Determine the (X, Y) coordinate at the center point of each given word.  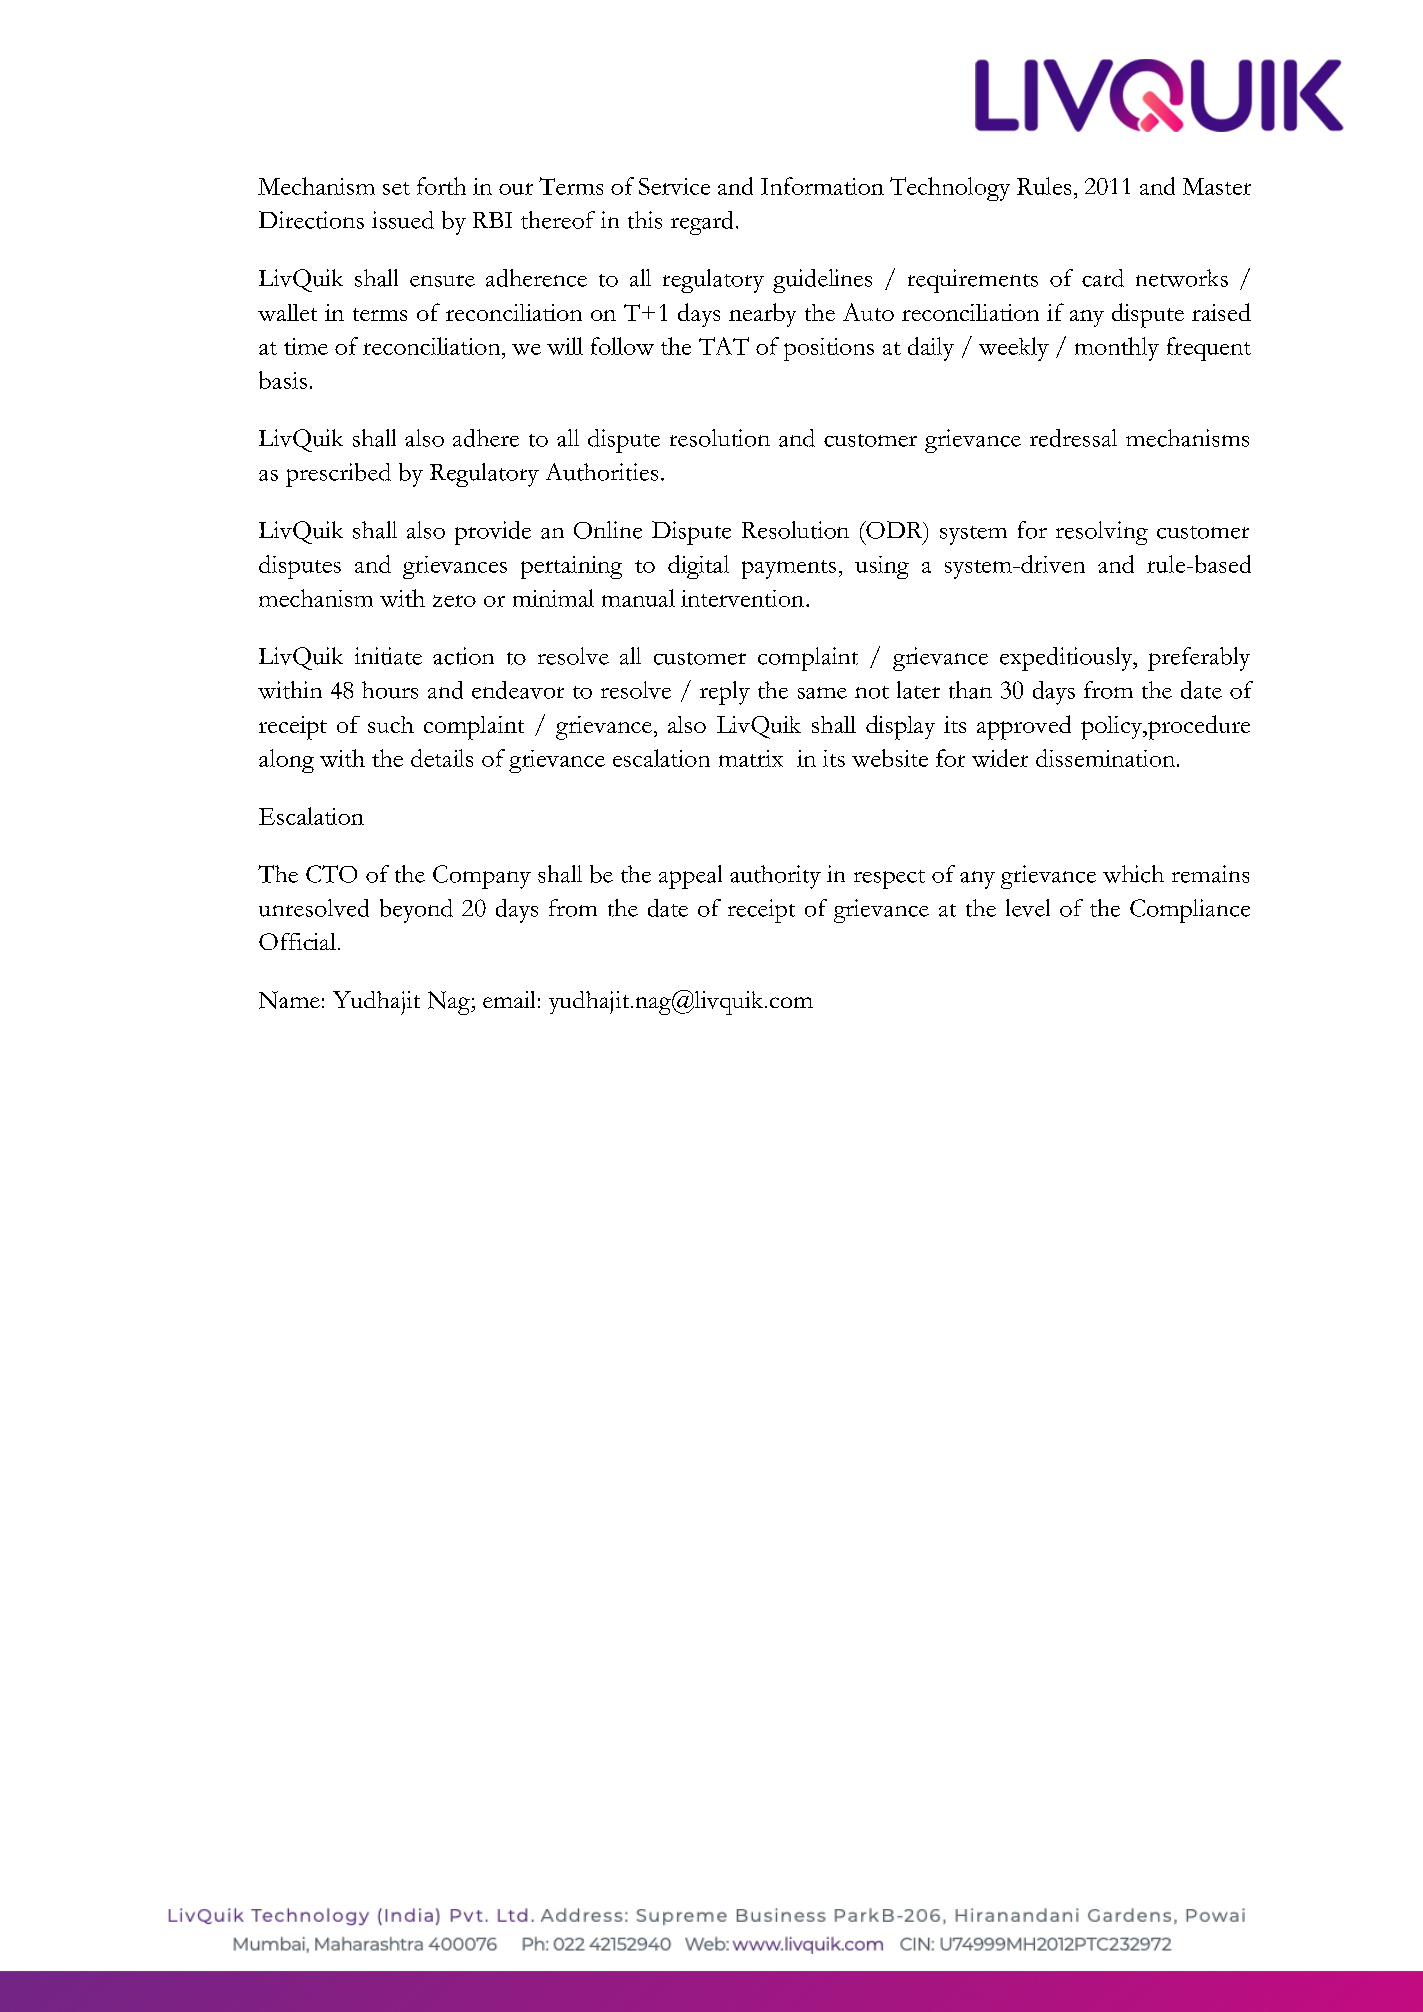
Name (289, 1000)
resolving (1102, 533)
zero (454, 601)
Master (1217, 186)
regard (702, 223)
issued (403, 220)
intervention (744, 598)
